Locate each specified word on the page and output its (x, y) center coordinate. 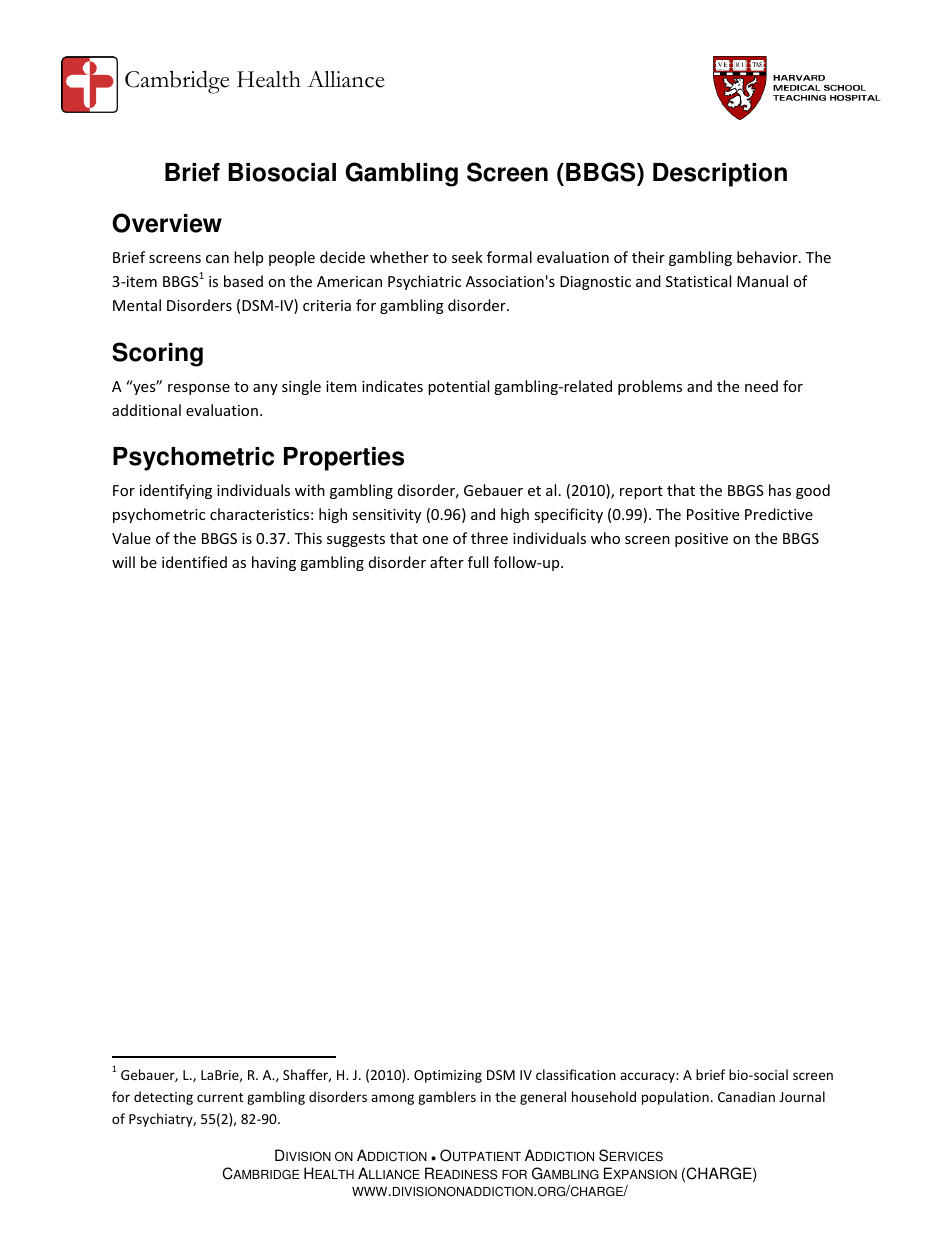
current (220, 1097)
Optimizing (448, 1076)
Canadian (746, 1096)
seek (467, 257)
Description (720, 175)
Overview (167, 223)
